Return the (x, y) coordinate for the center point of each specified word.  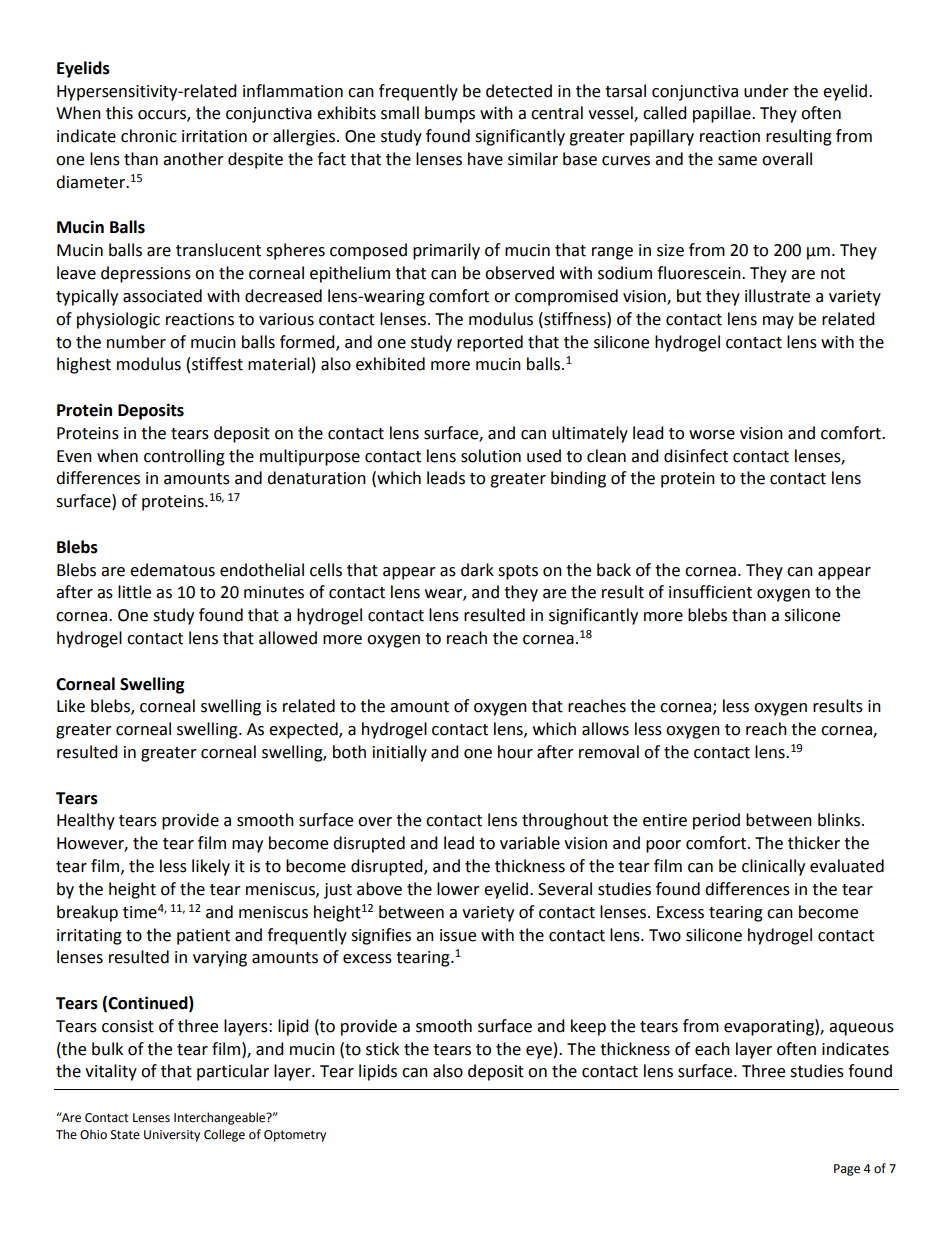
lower (458, 889)
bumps (450, 114)
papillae (723, 114)
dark (477, 570)
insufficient (710, 592)
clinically (773, 867)
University (172, 1136)
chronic (149, 136)
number (136, 342)
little (134, 592)
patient (203, 937)
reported (490, 343)
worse (712, 435)
